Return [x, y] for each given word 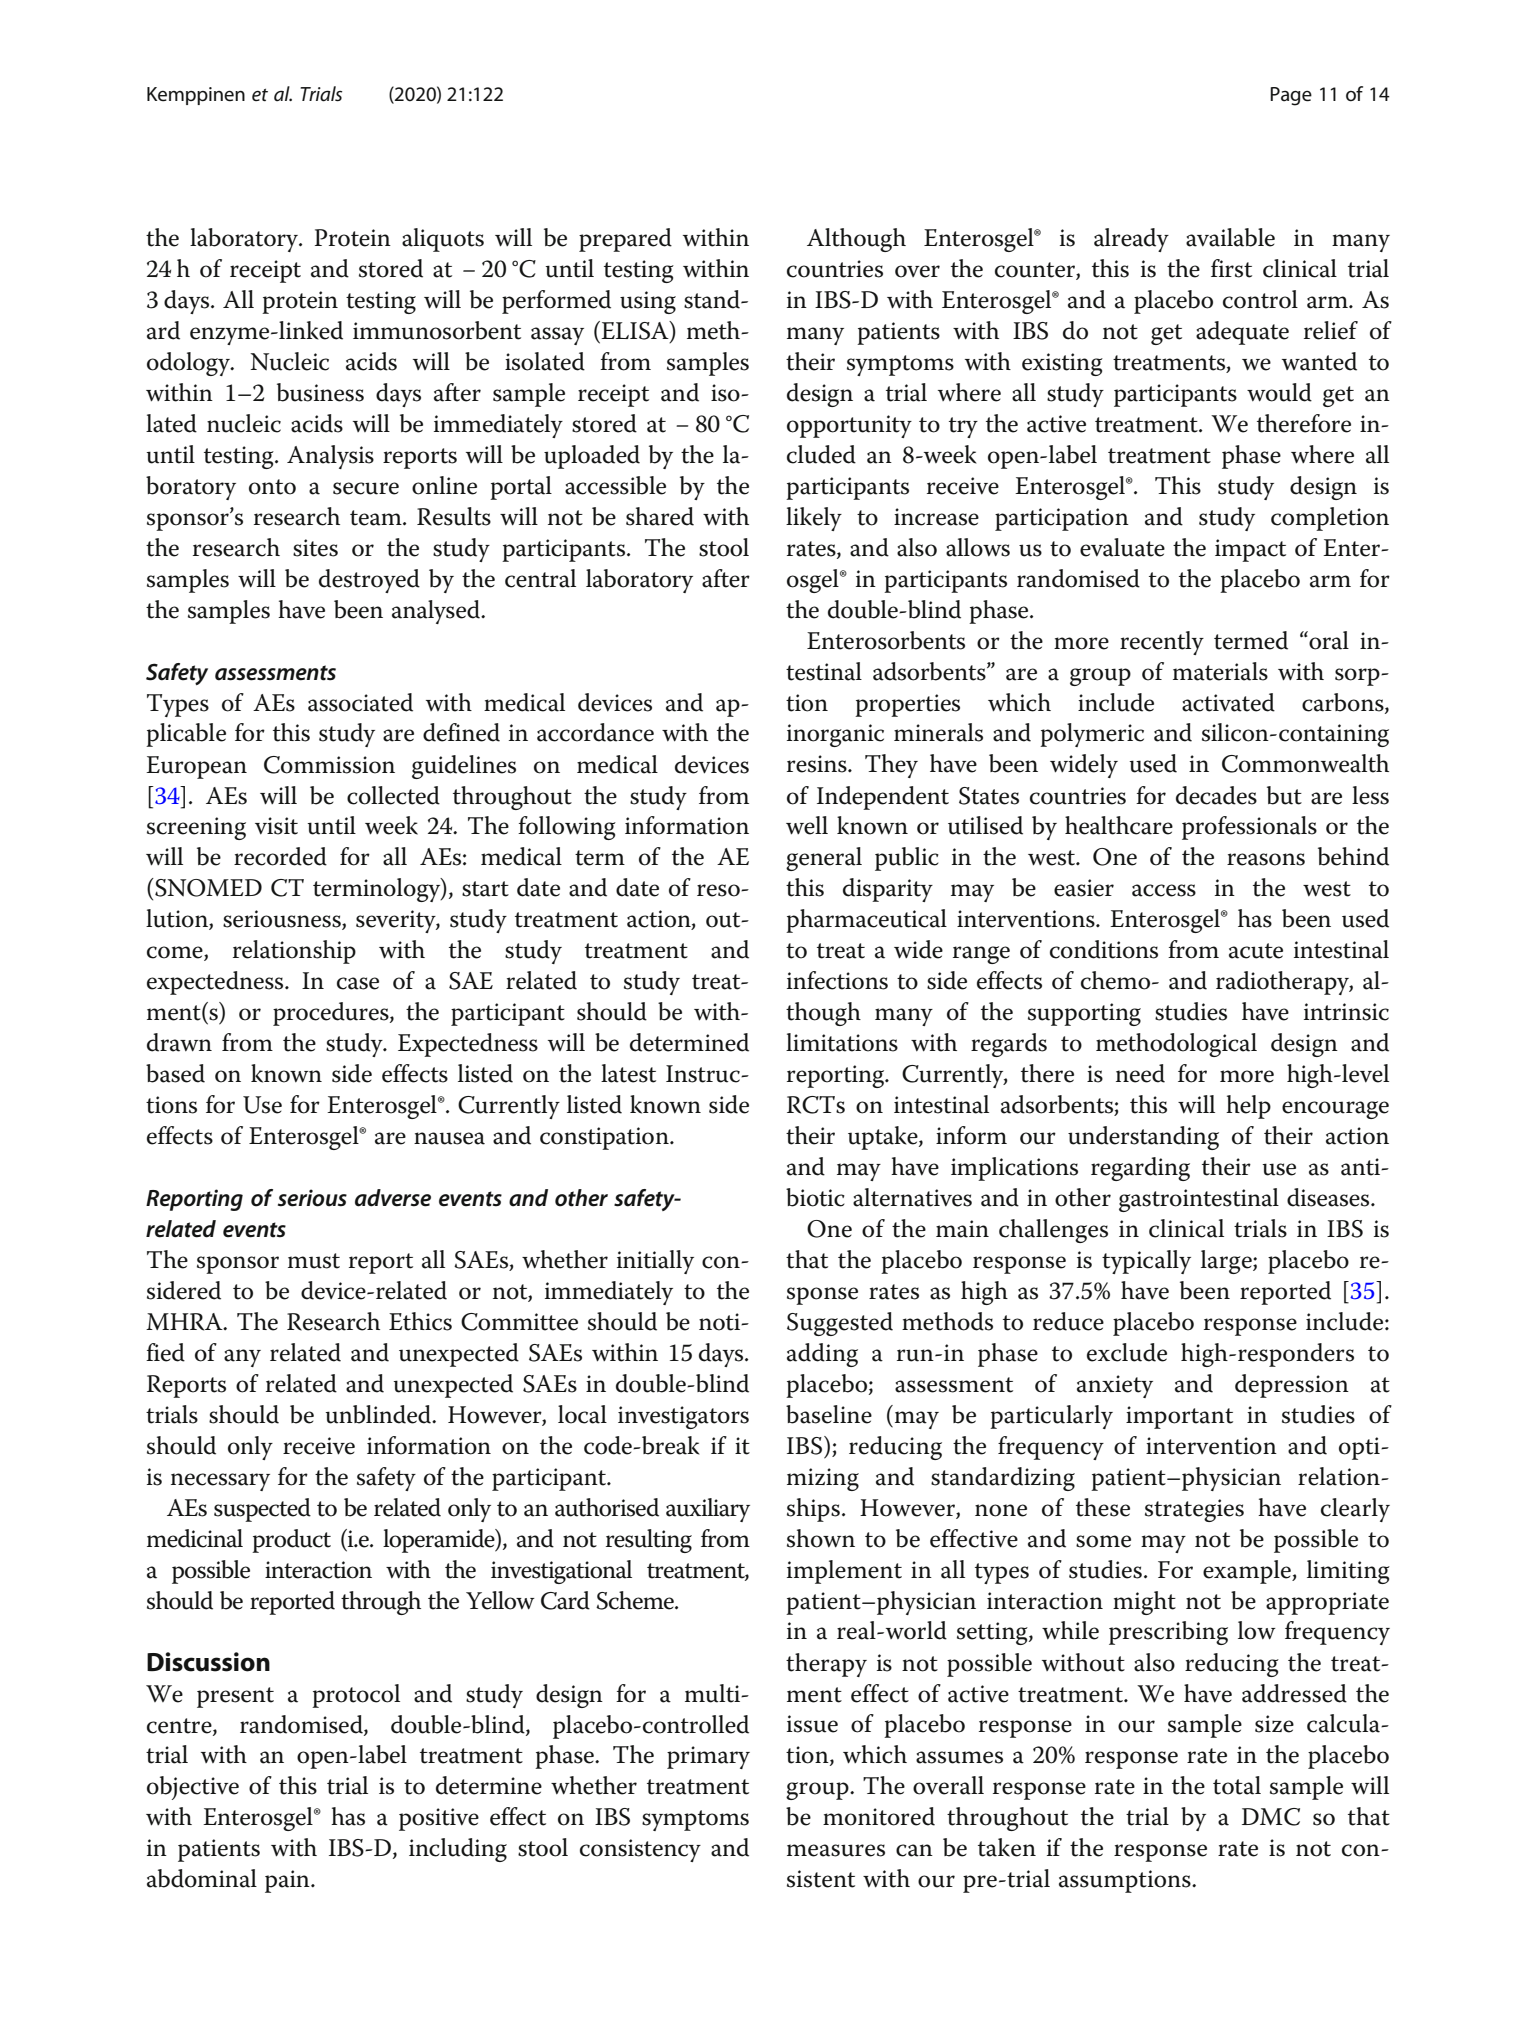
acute [1256, 951]
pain [288, 1881]
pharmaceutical [866, 921]
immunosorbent [437, 330]
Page [1291, 96]
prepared [625, 240]
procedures [332, 1014]
